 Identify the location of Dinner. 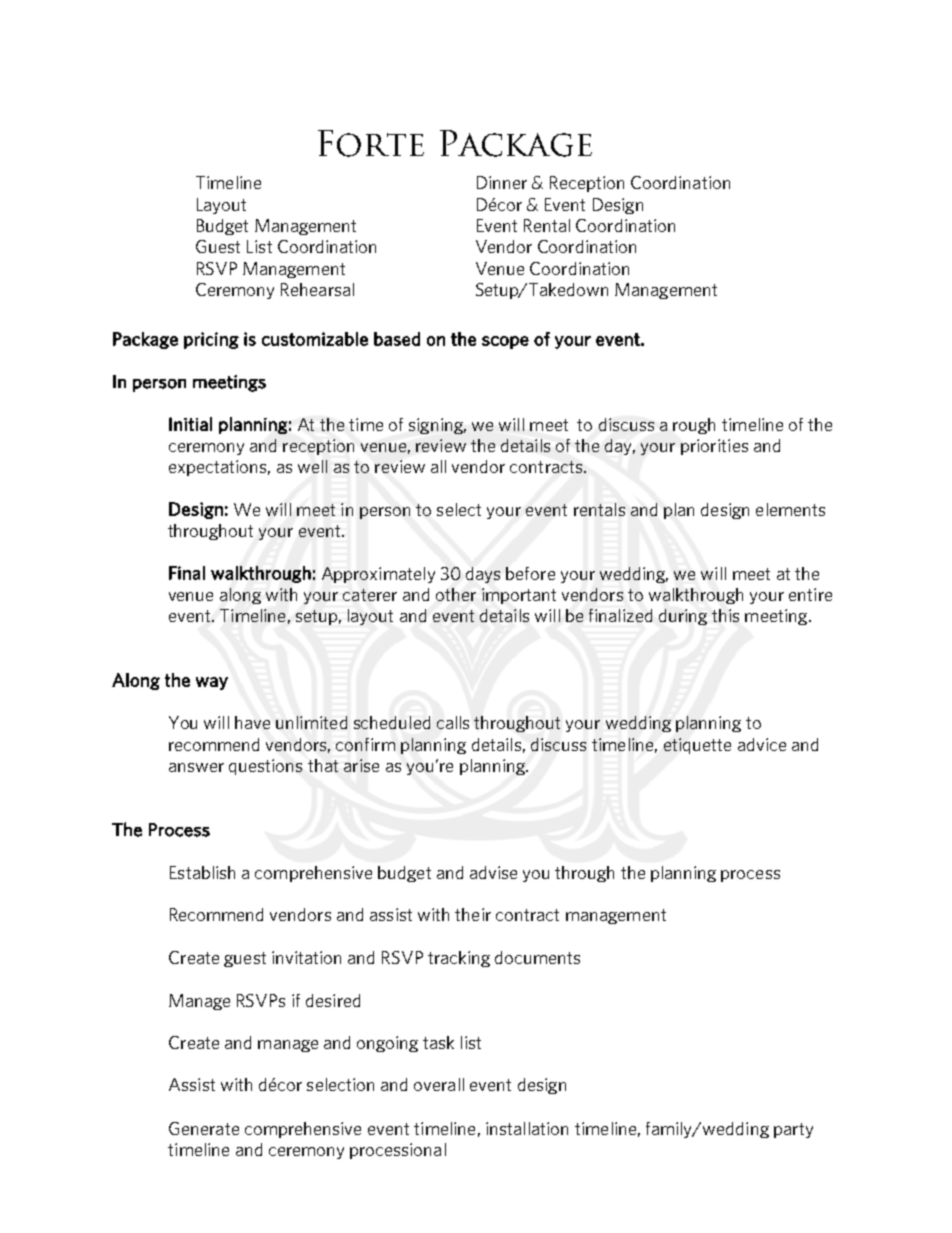
(502, 182).
